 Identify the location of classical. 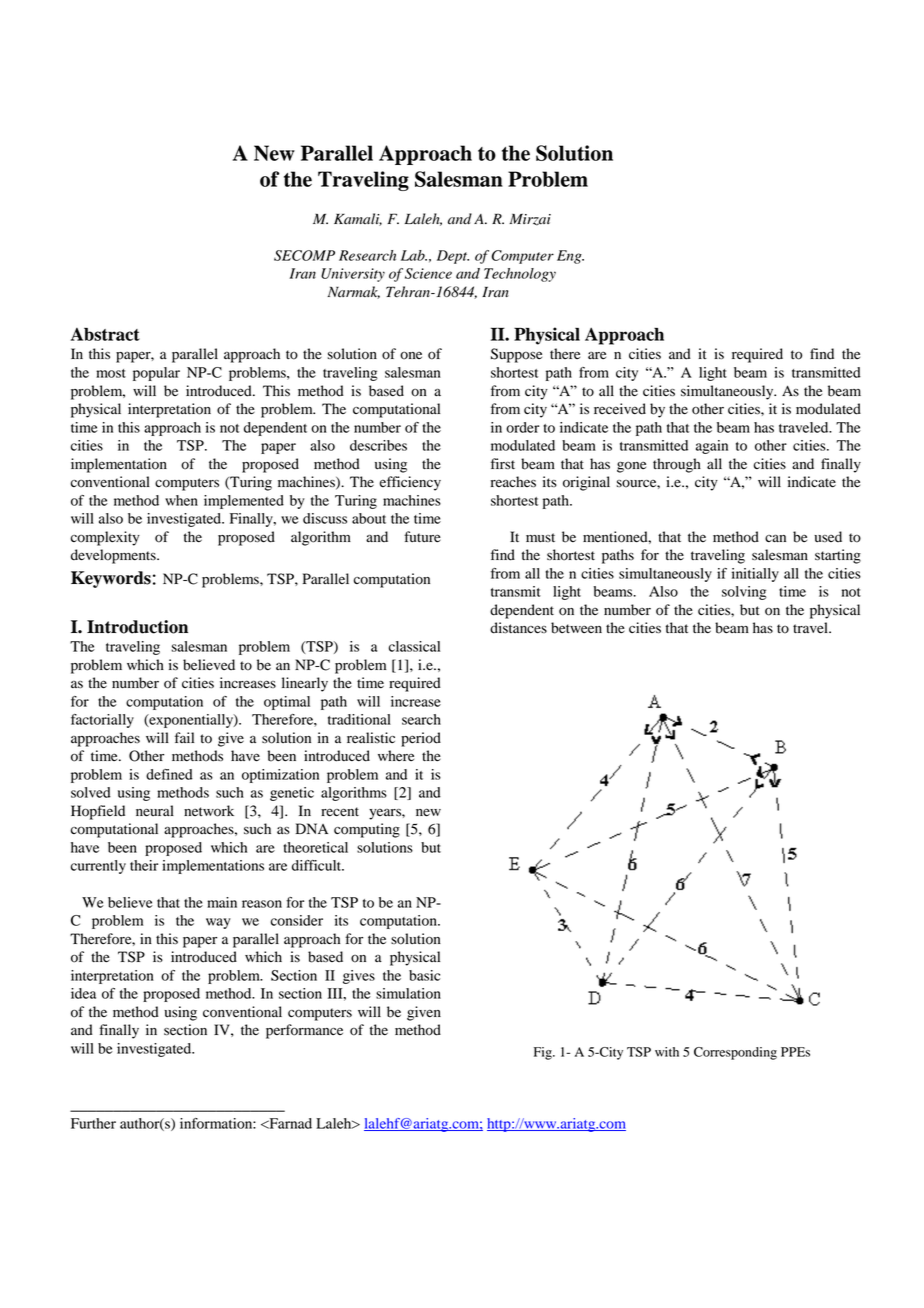
(414, 646).
